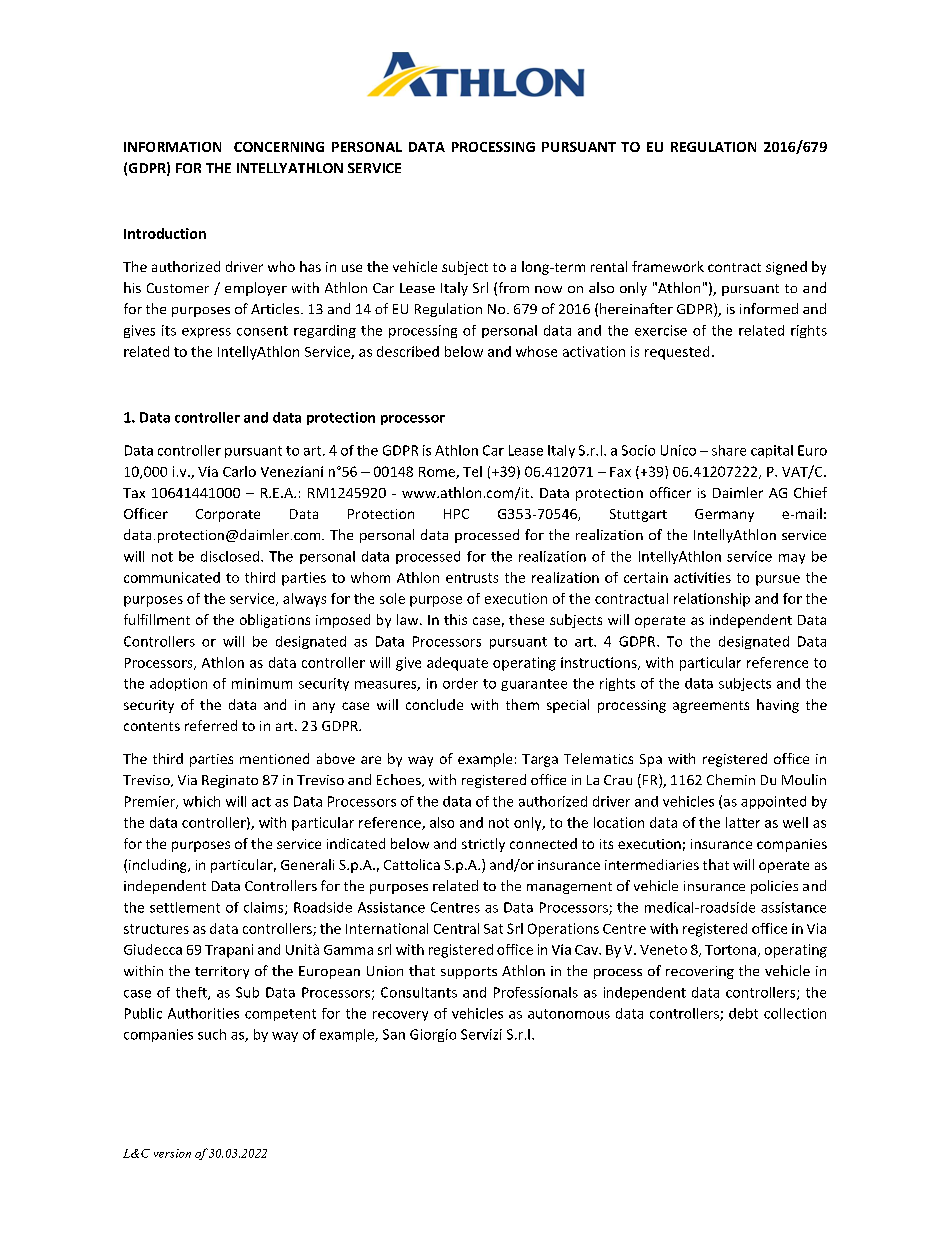 The width and height of the document is (952, 1233). I want to click on INFORMATION, so click(172, 147).
